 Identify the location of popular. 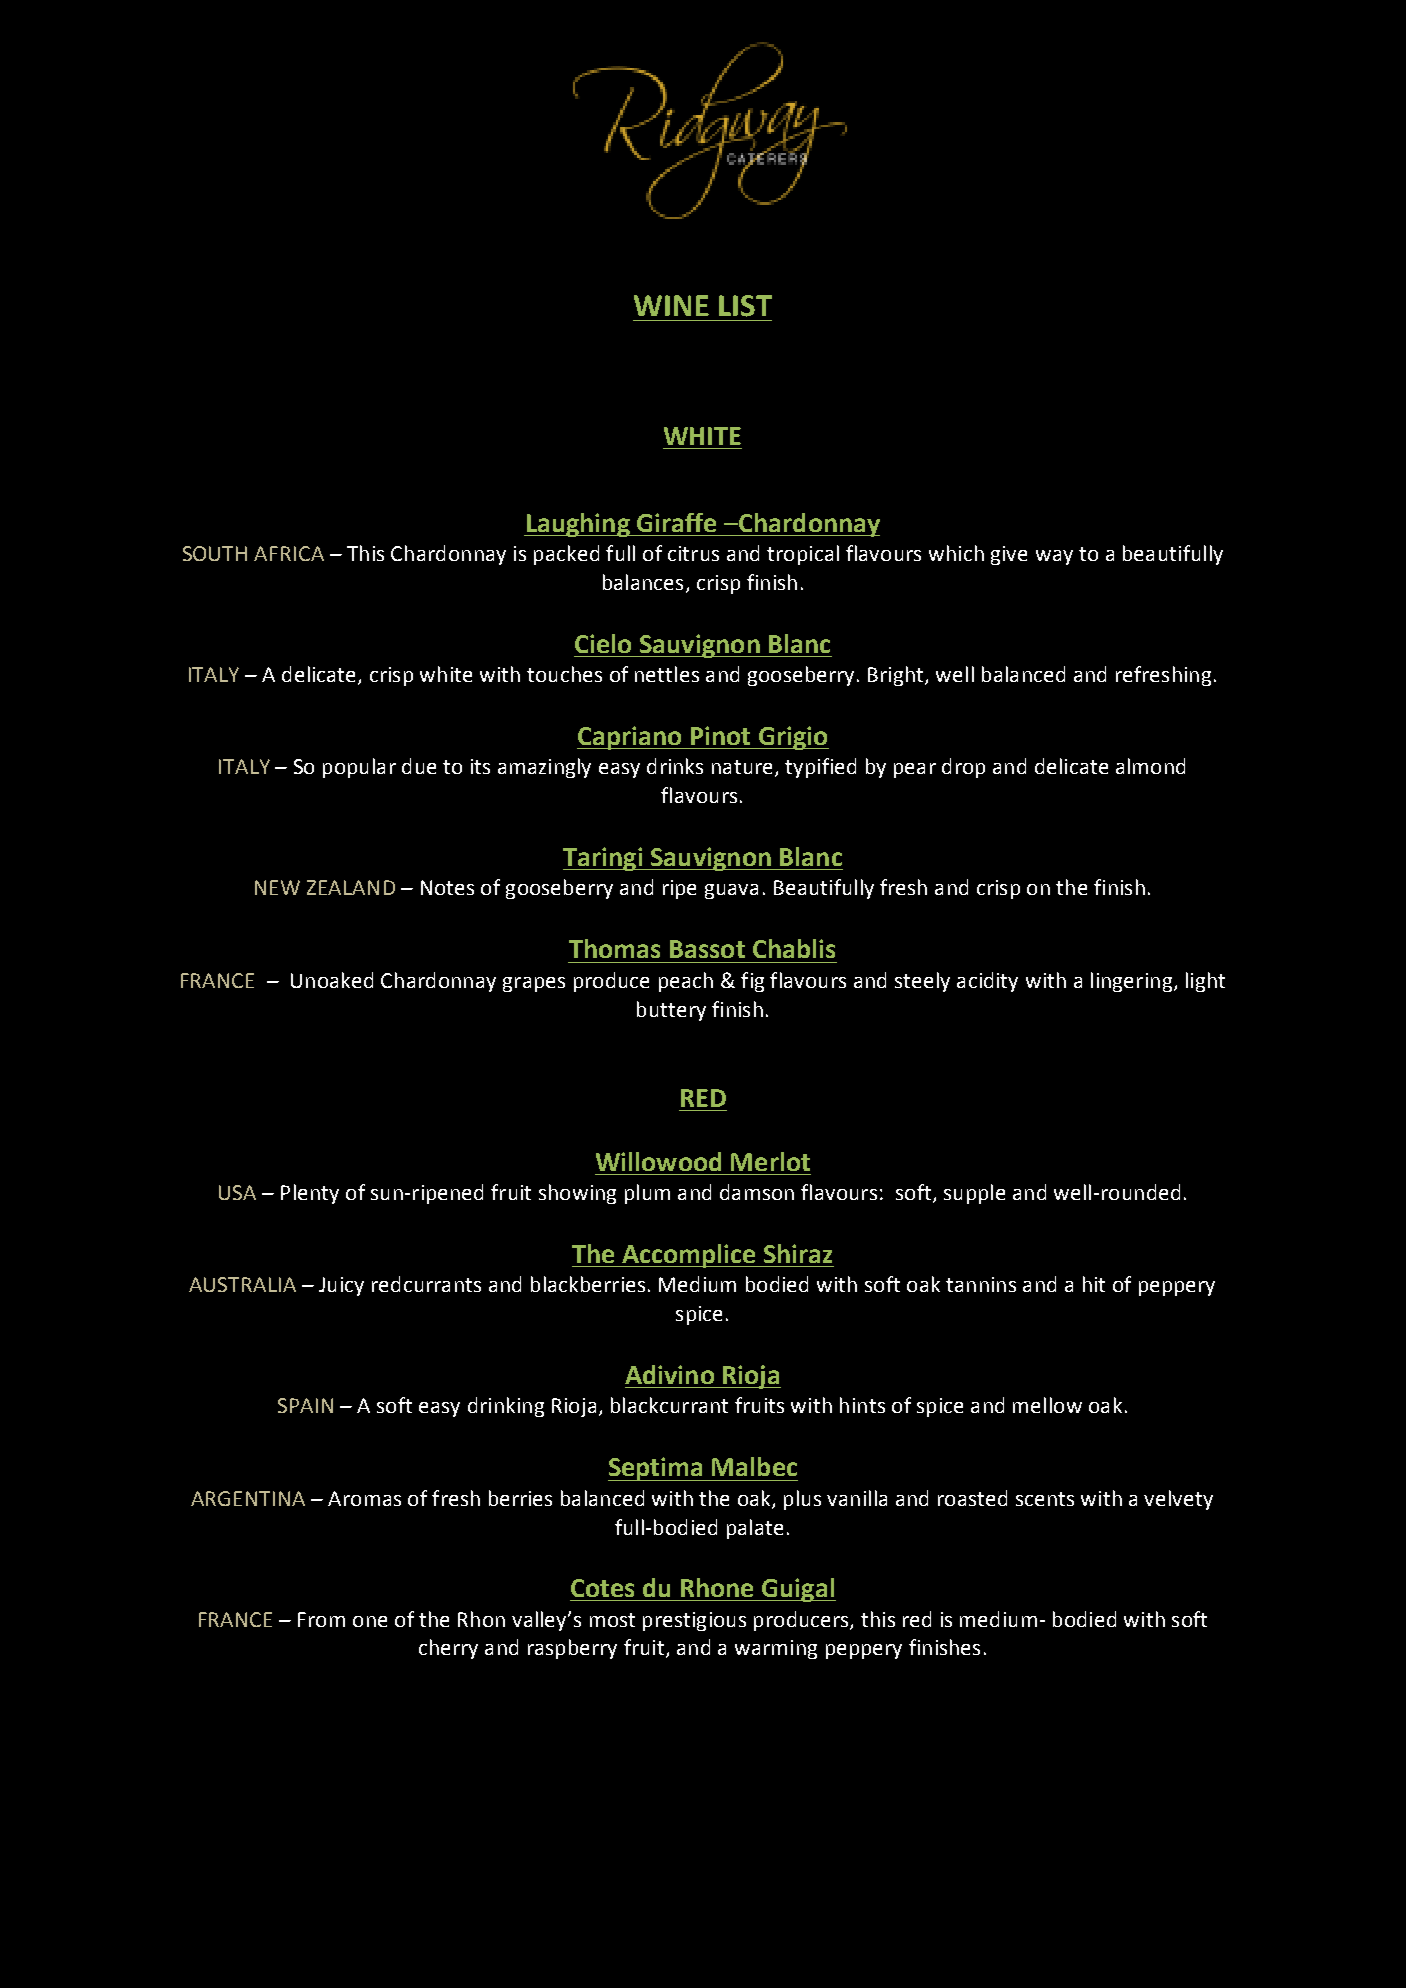
(359, 768).
